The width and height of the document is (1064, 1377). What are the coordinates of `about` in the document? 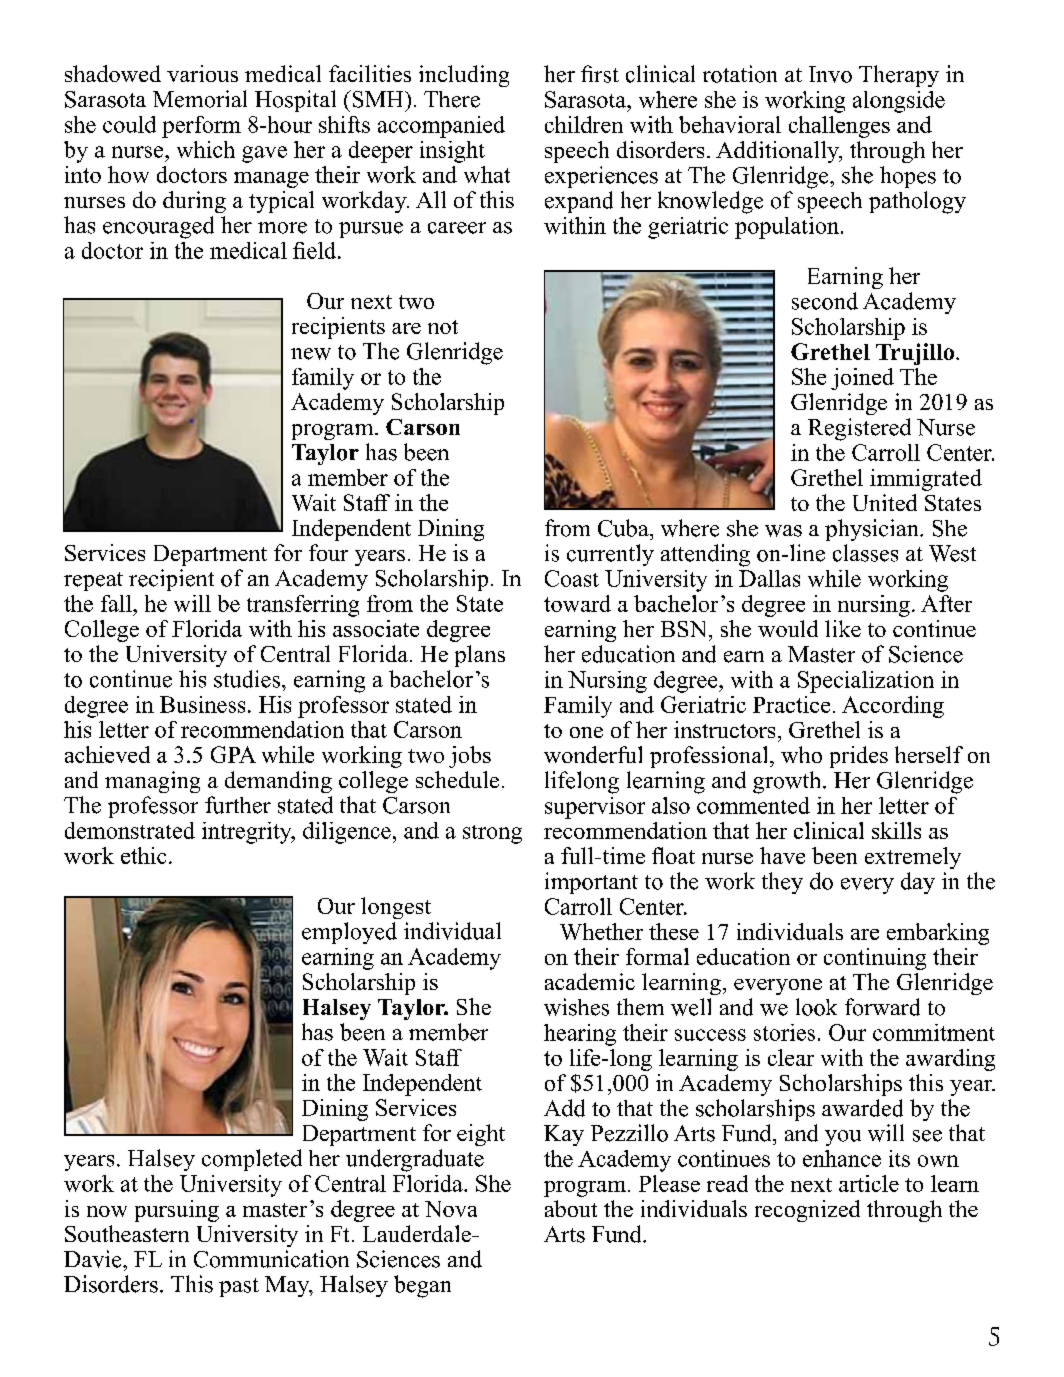 It's located at (571, 1208).
